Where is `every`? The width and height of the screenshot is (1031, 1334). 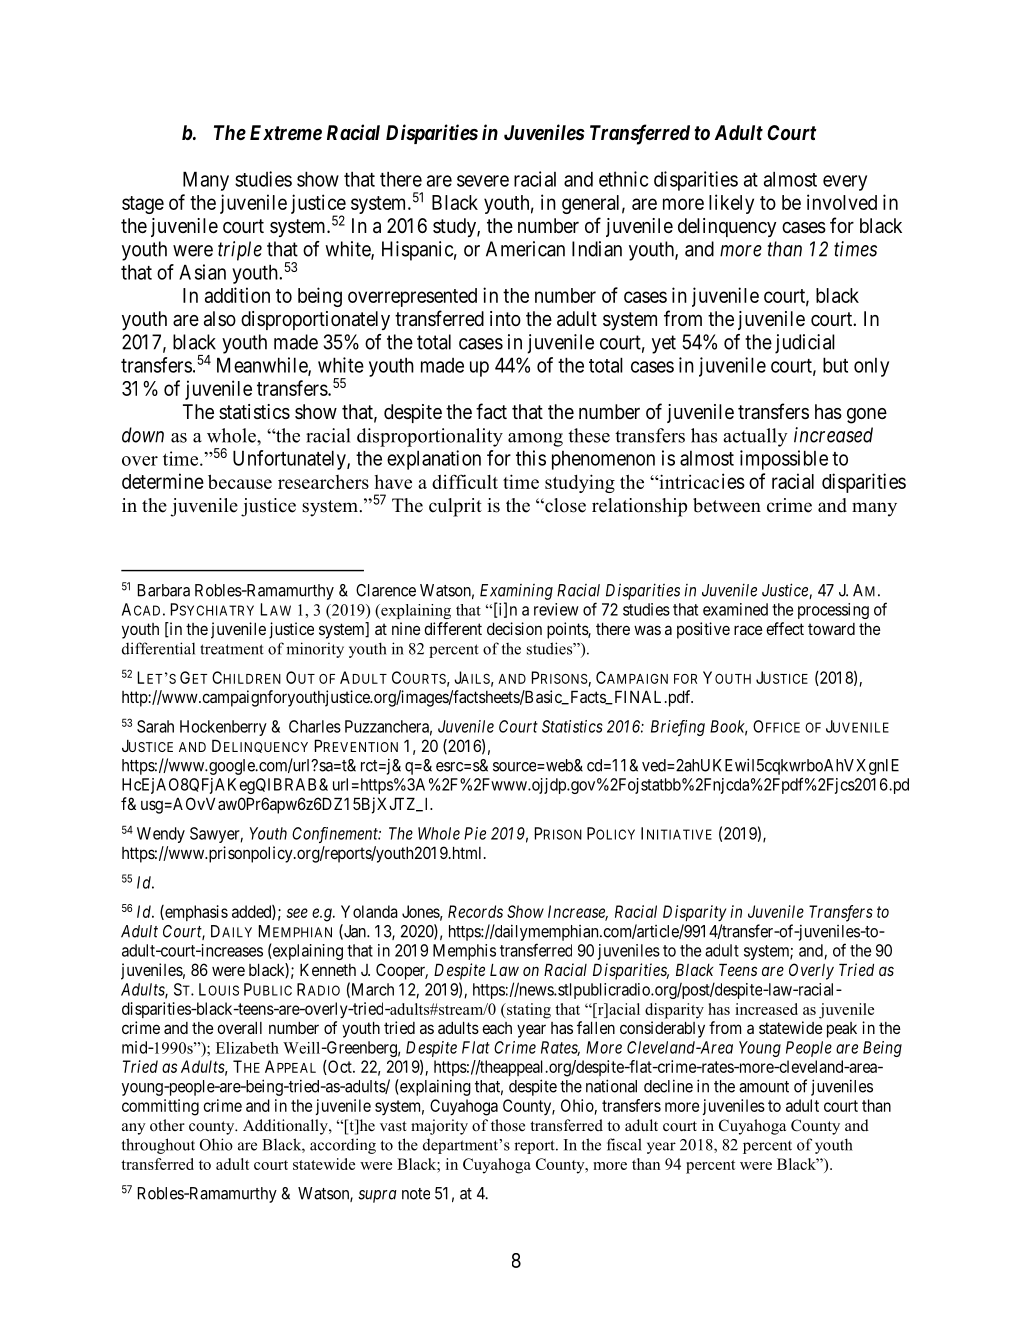
every is located at coordinates (845, 183).
